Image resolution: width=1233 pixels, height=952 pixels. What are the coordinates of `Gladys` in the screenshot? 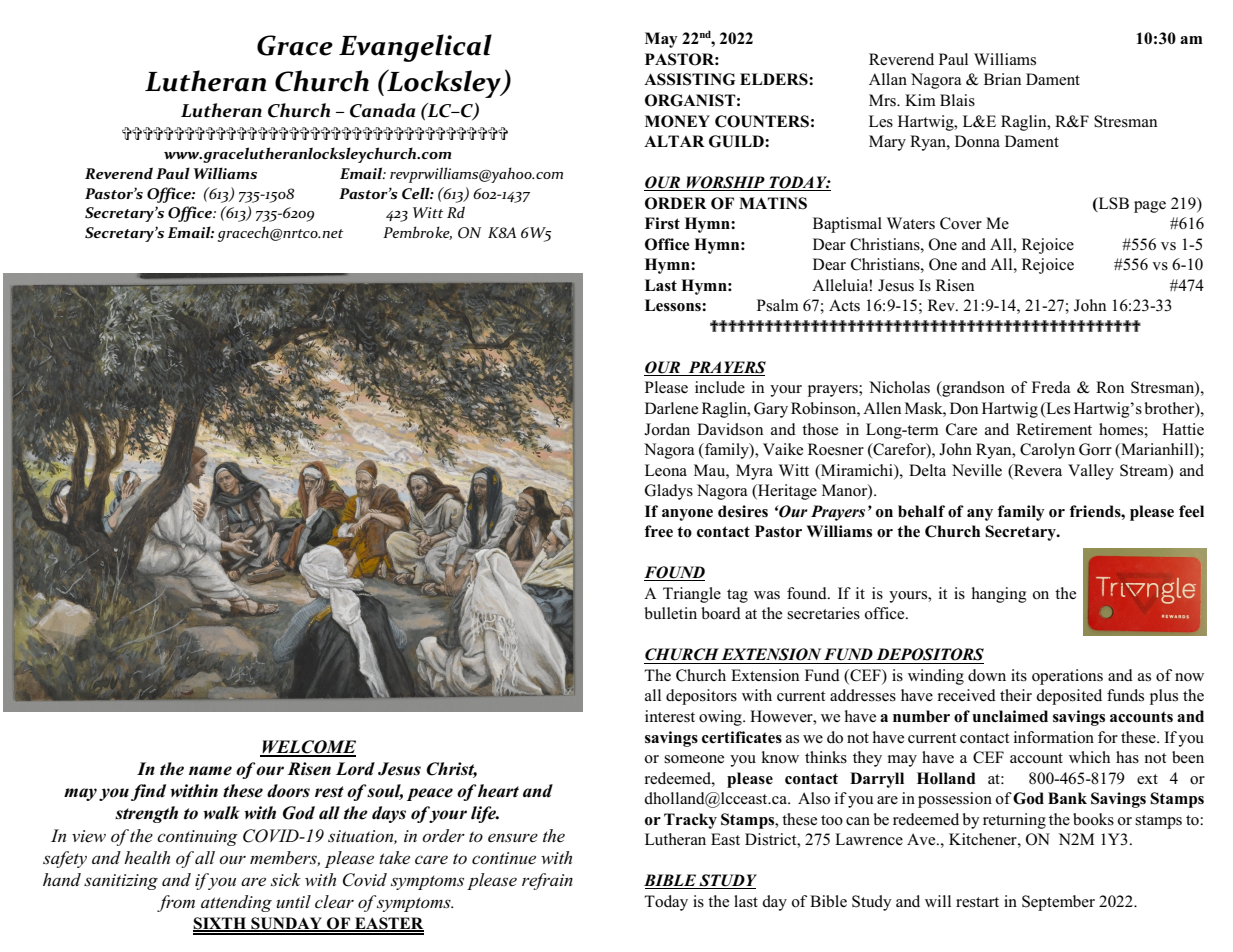 It's located at (669, 492).
